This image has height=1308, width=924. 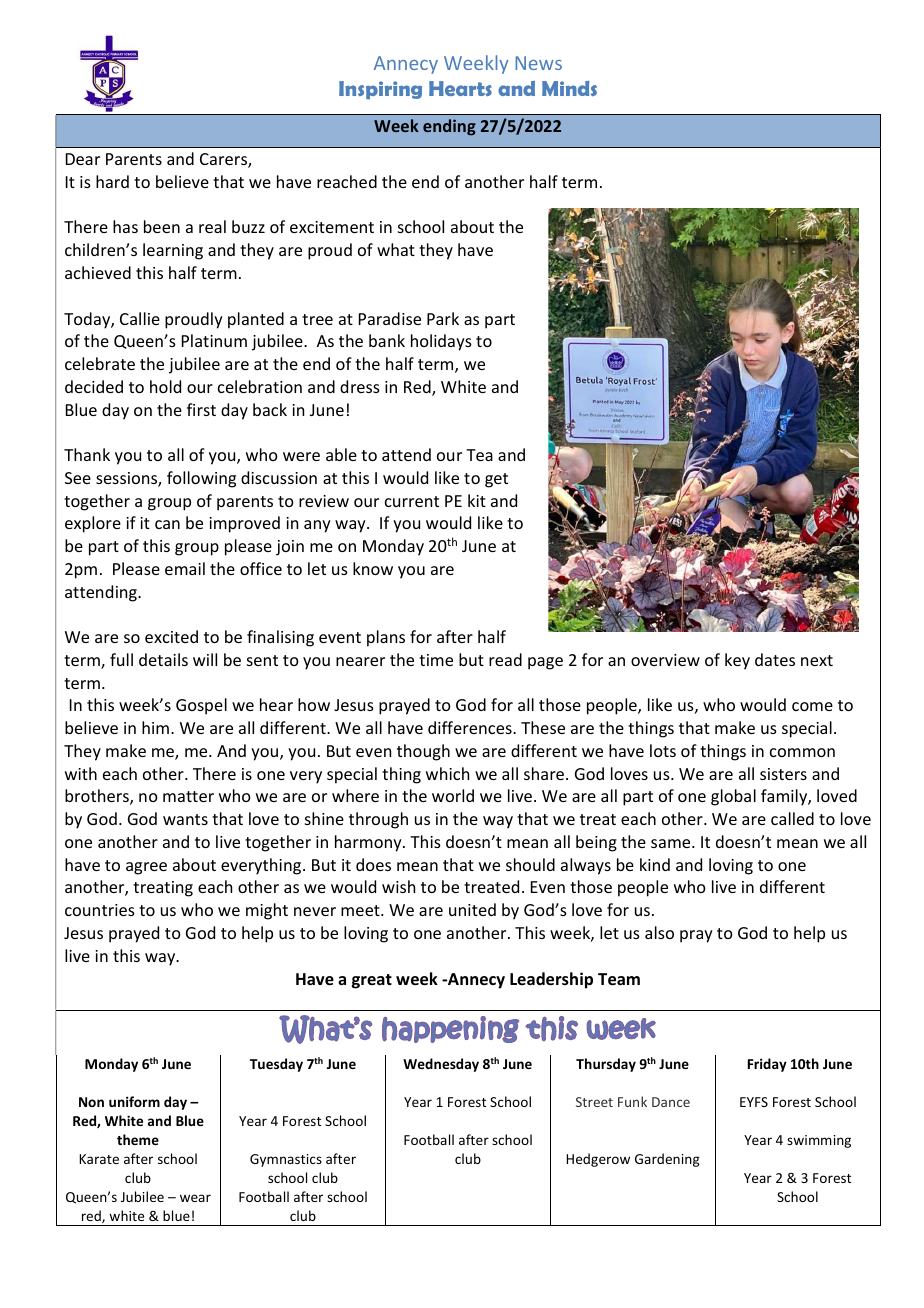 I want to click on Dear, so click(x=83, y=159).
